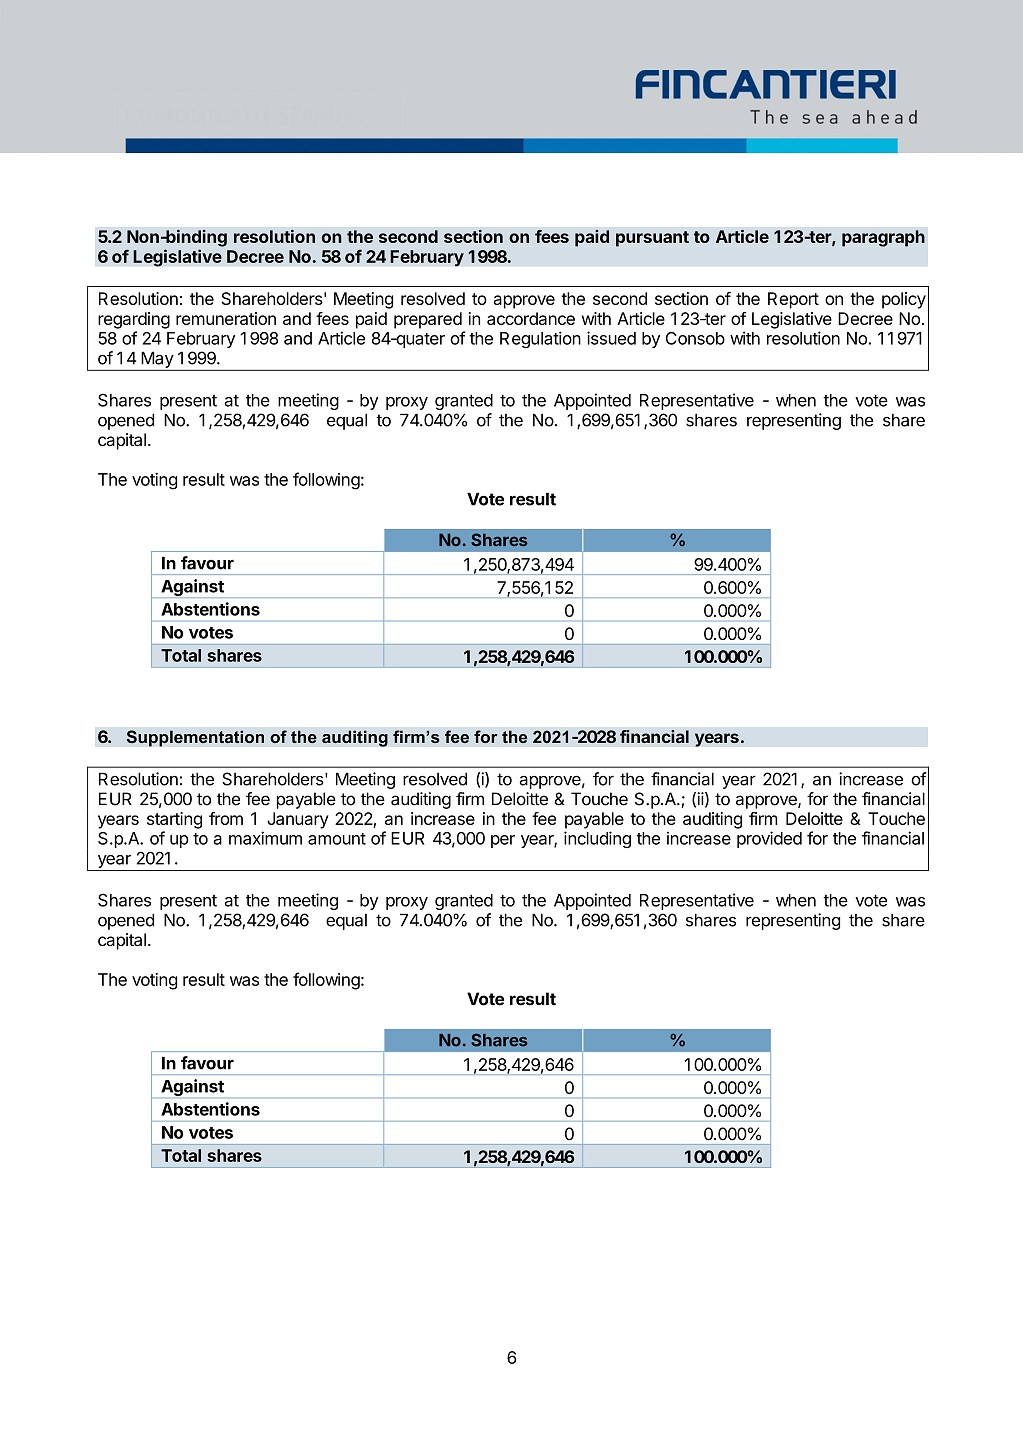 Image resolution: width=1023 pixels, height=1448 pixels. I want to click on remuneration, so click(226, 318).
